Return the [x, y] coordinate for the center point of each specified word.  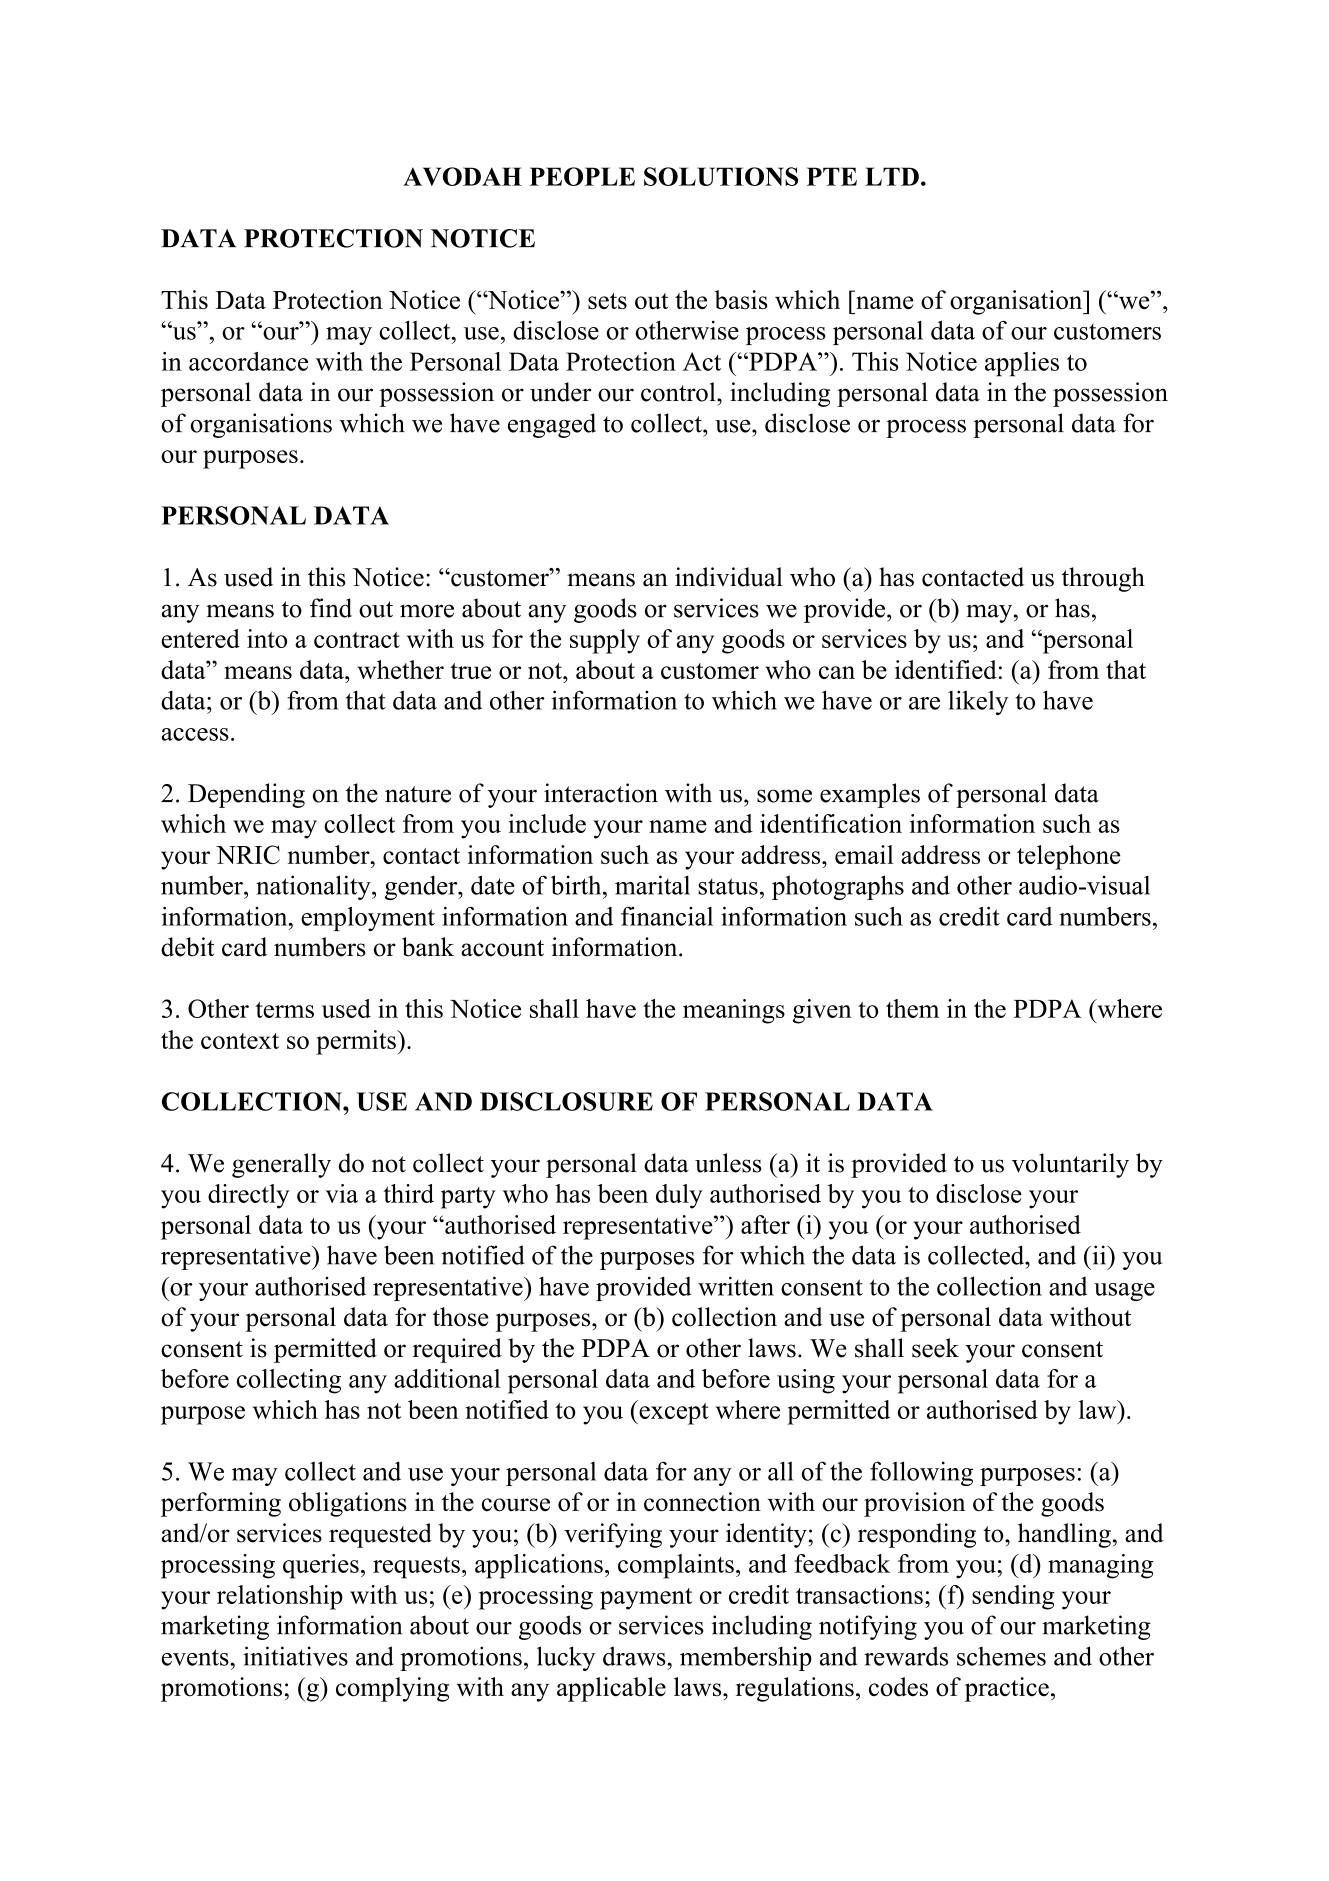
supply [605, 641]
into [267, 638]
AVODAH [462, 176]
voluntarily [1070, 1165]
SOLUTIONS [721, 176]
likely [978, 702]
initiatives [295, 1656]
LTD [892, 176]
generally [281, 1165]
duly [679, 1196]
